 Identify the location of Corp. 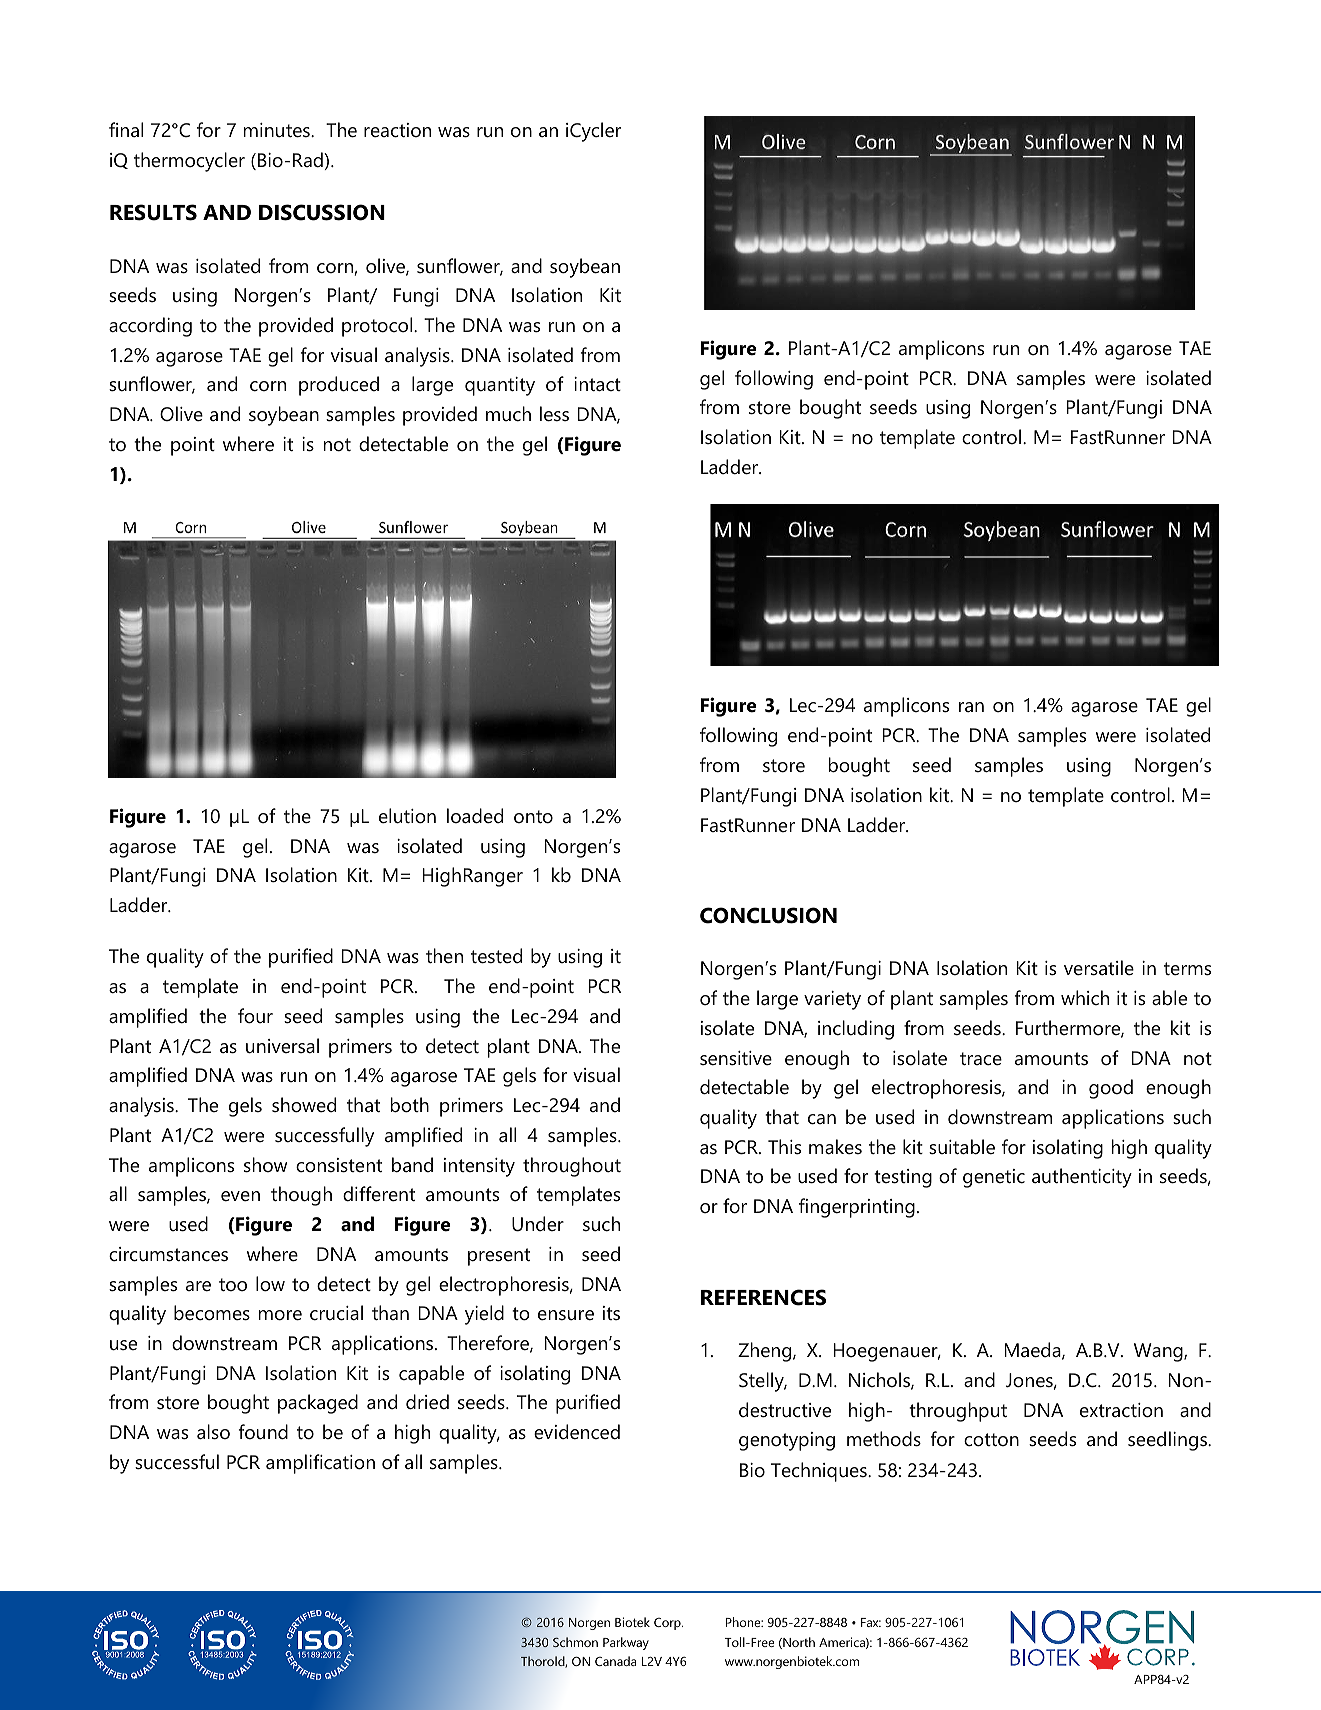
(668, 1624).
